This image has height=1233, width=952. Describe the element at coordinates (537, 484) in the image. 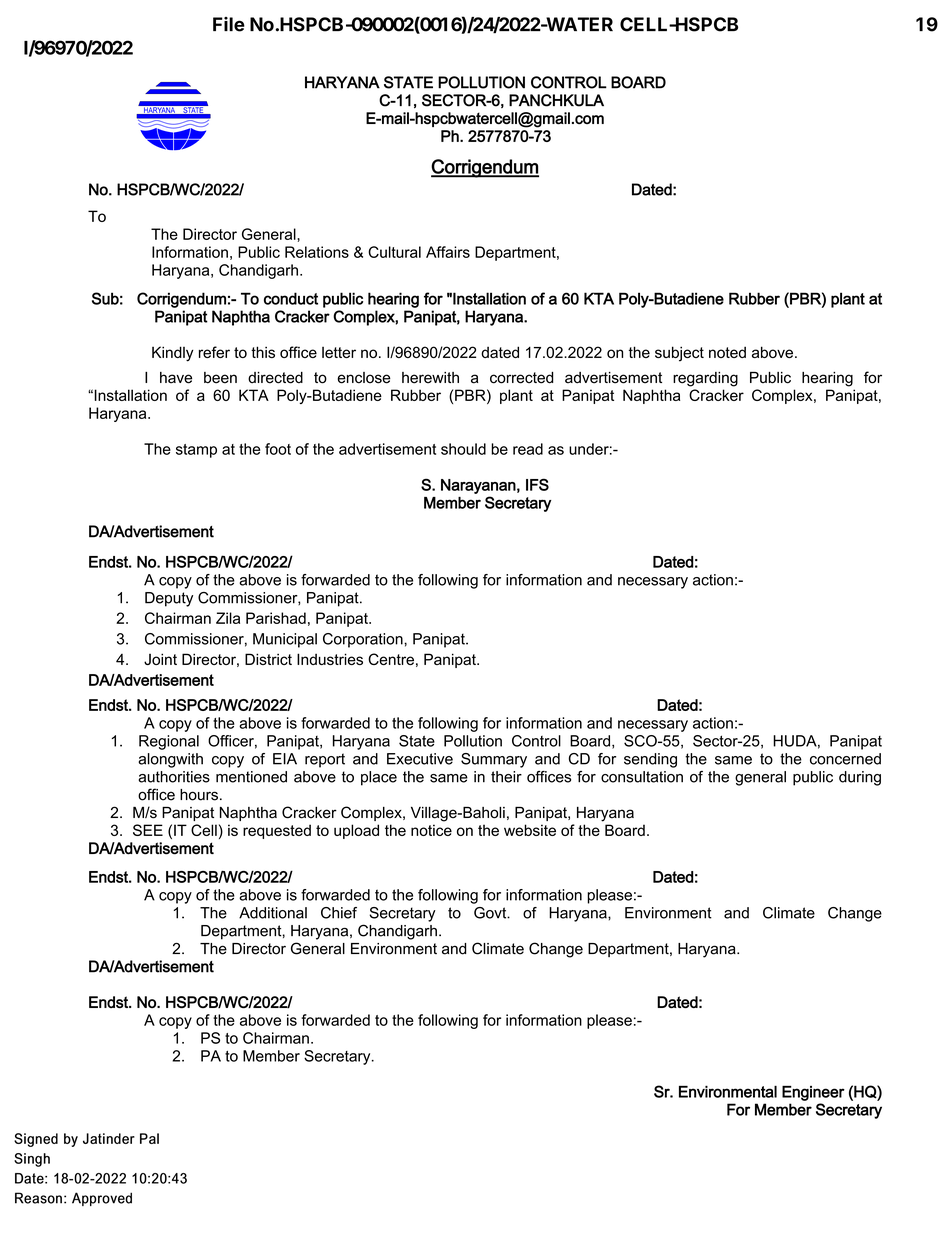

I see `IFS` at that location.
